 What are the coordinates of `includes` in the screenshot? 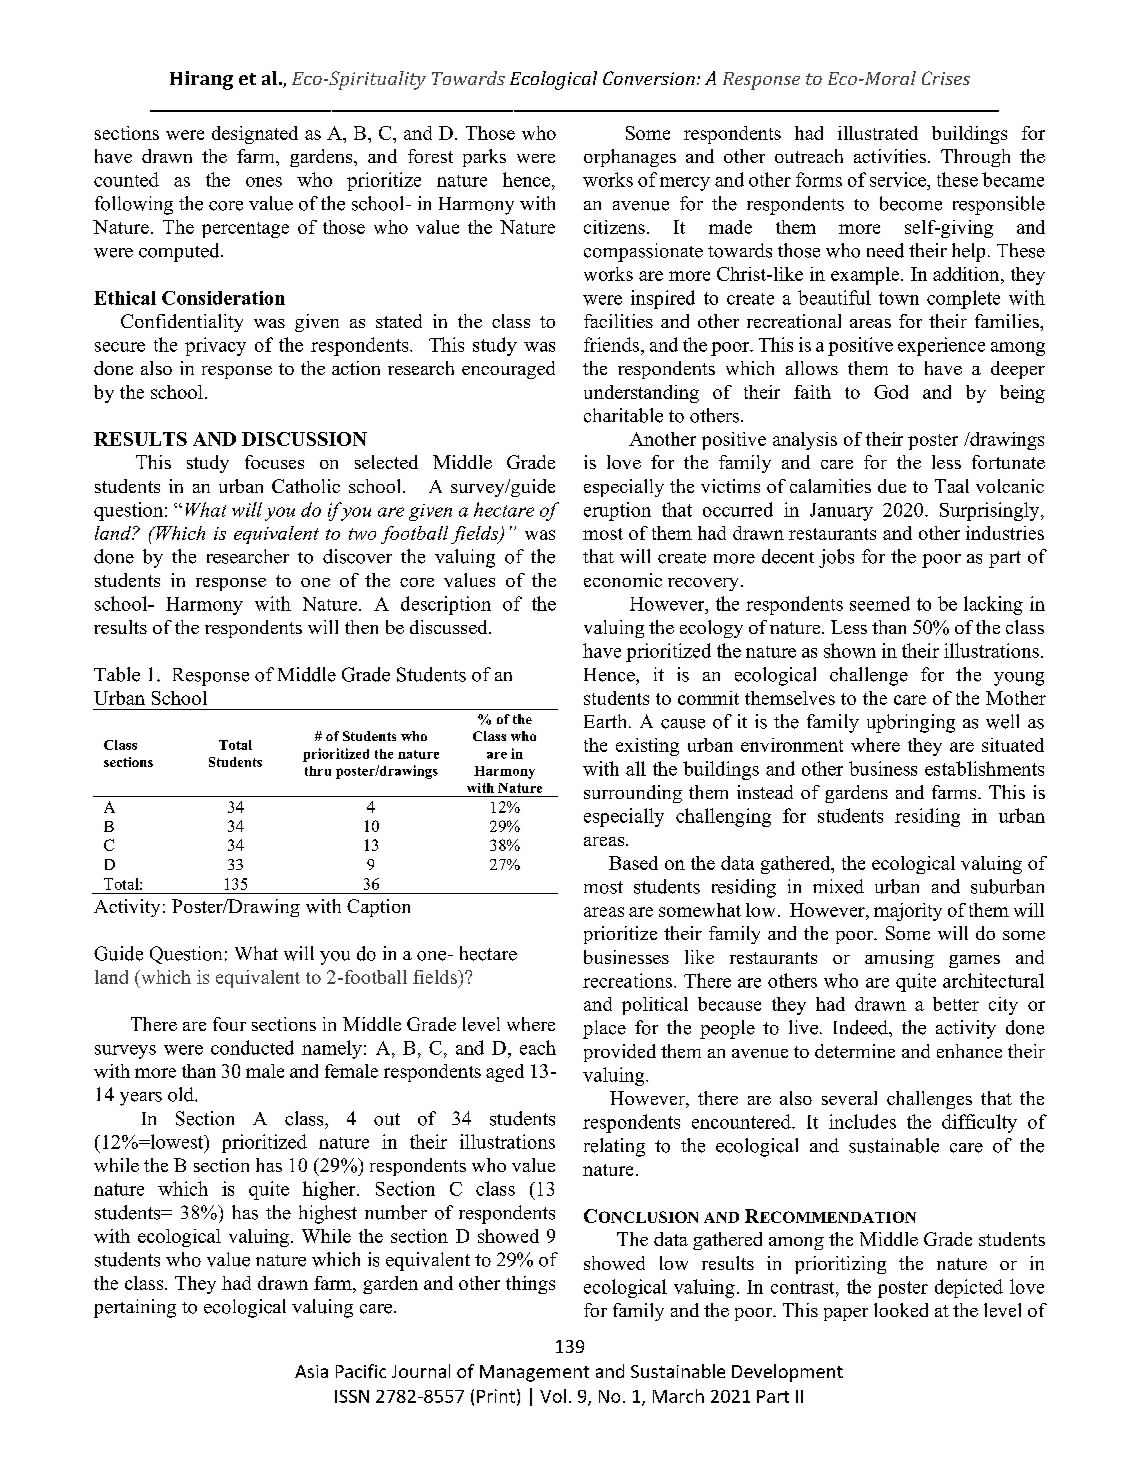 It's located at (862, 1121).
